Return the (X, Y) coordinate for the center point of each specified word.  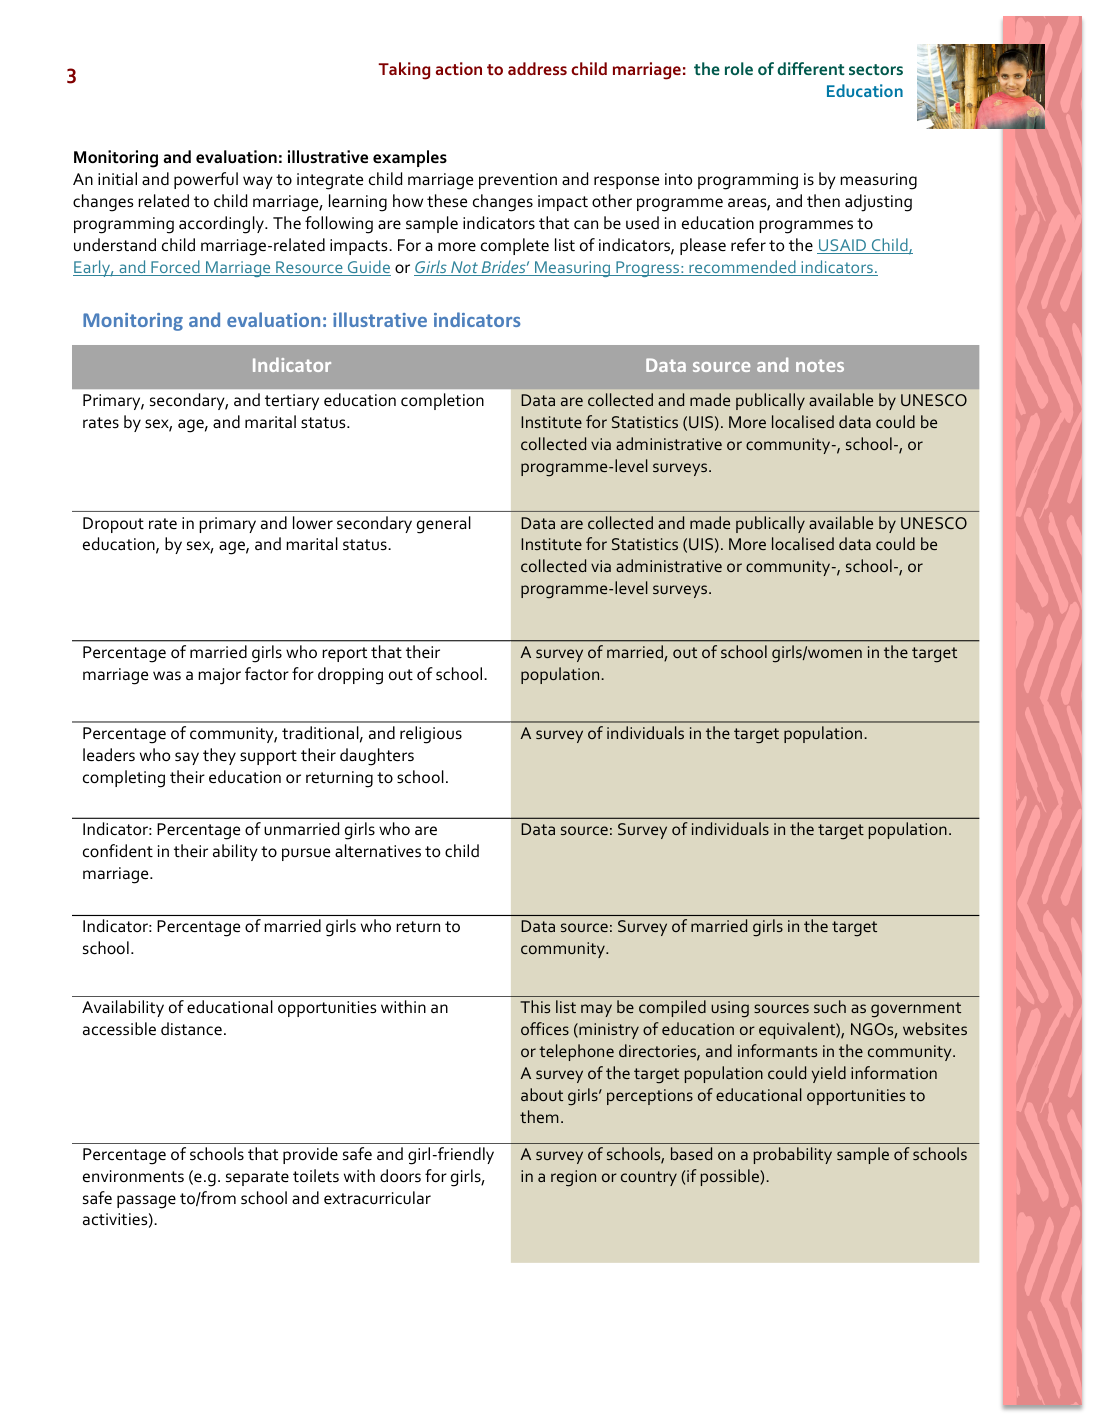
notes (820, 365)
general (444, 525)
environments (133, 1176)
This (535, 1006)
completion (442, 401)
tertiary (292, 402)
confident (118, 851)
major (219, 676)
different (811, 68)
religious (431, 735)
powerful (206, 180)
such (830, 1006)
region (573, 1178)
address (537, 68)
